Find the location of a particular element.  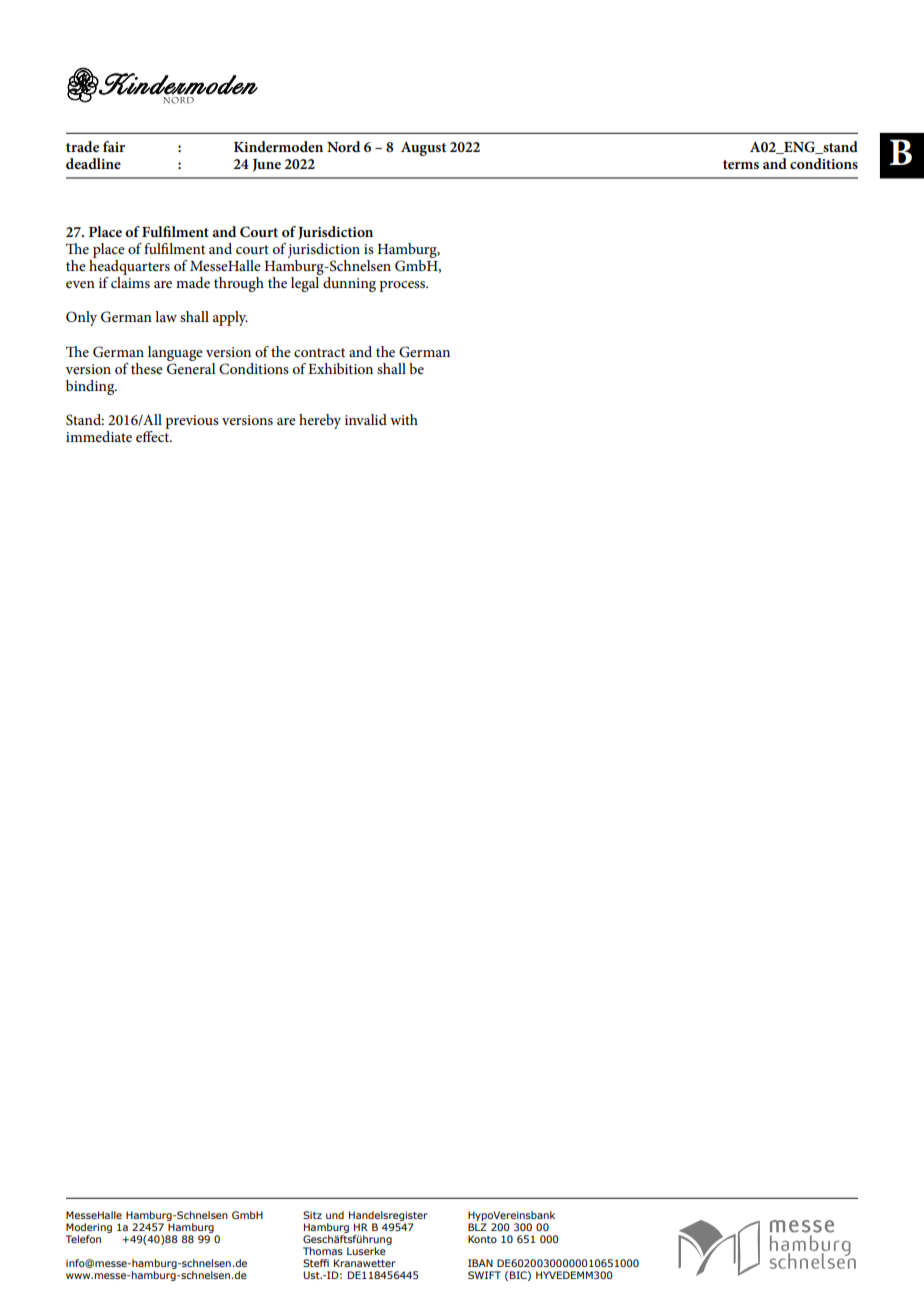

Steffi is located at coordinates (316, 1263).
